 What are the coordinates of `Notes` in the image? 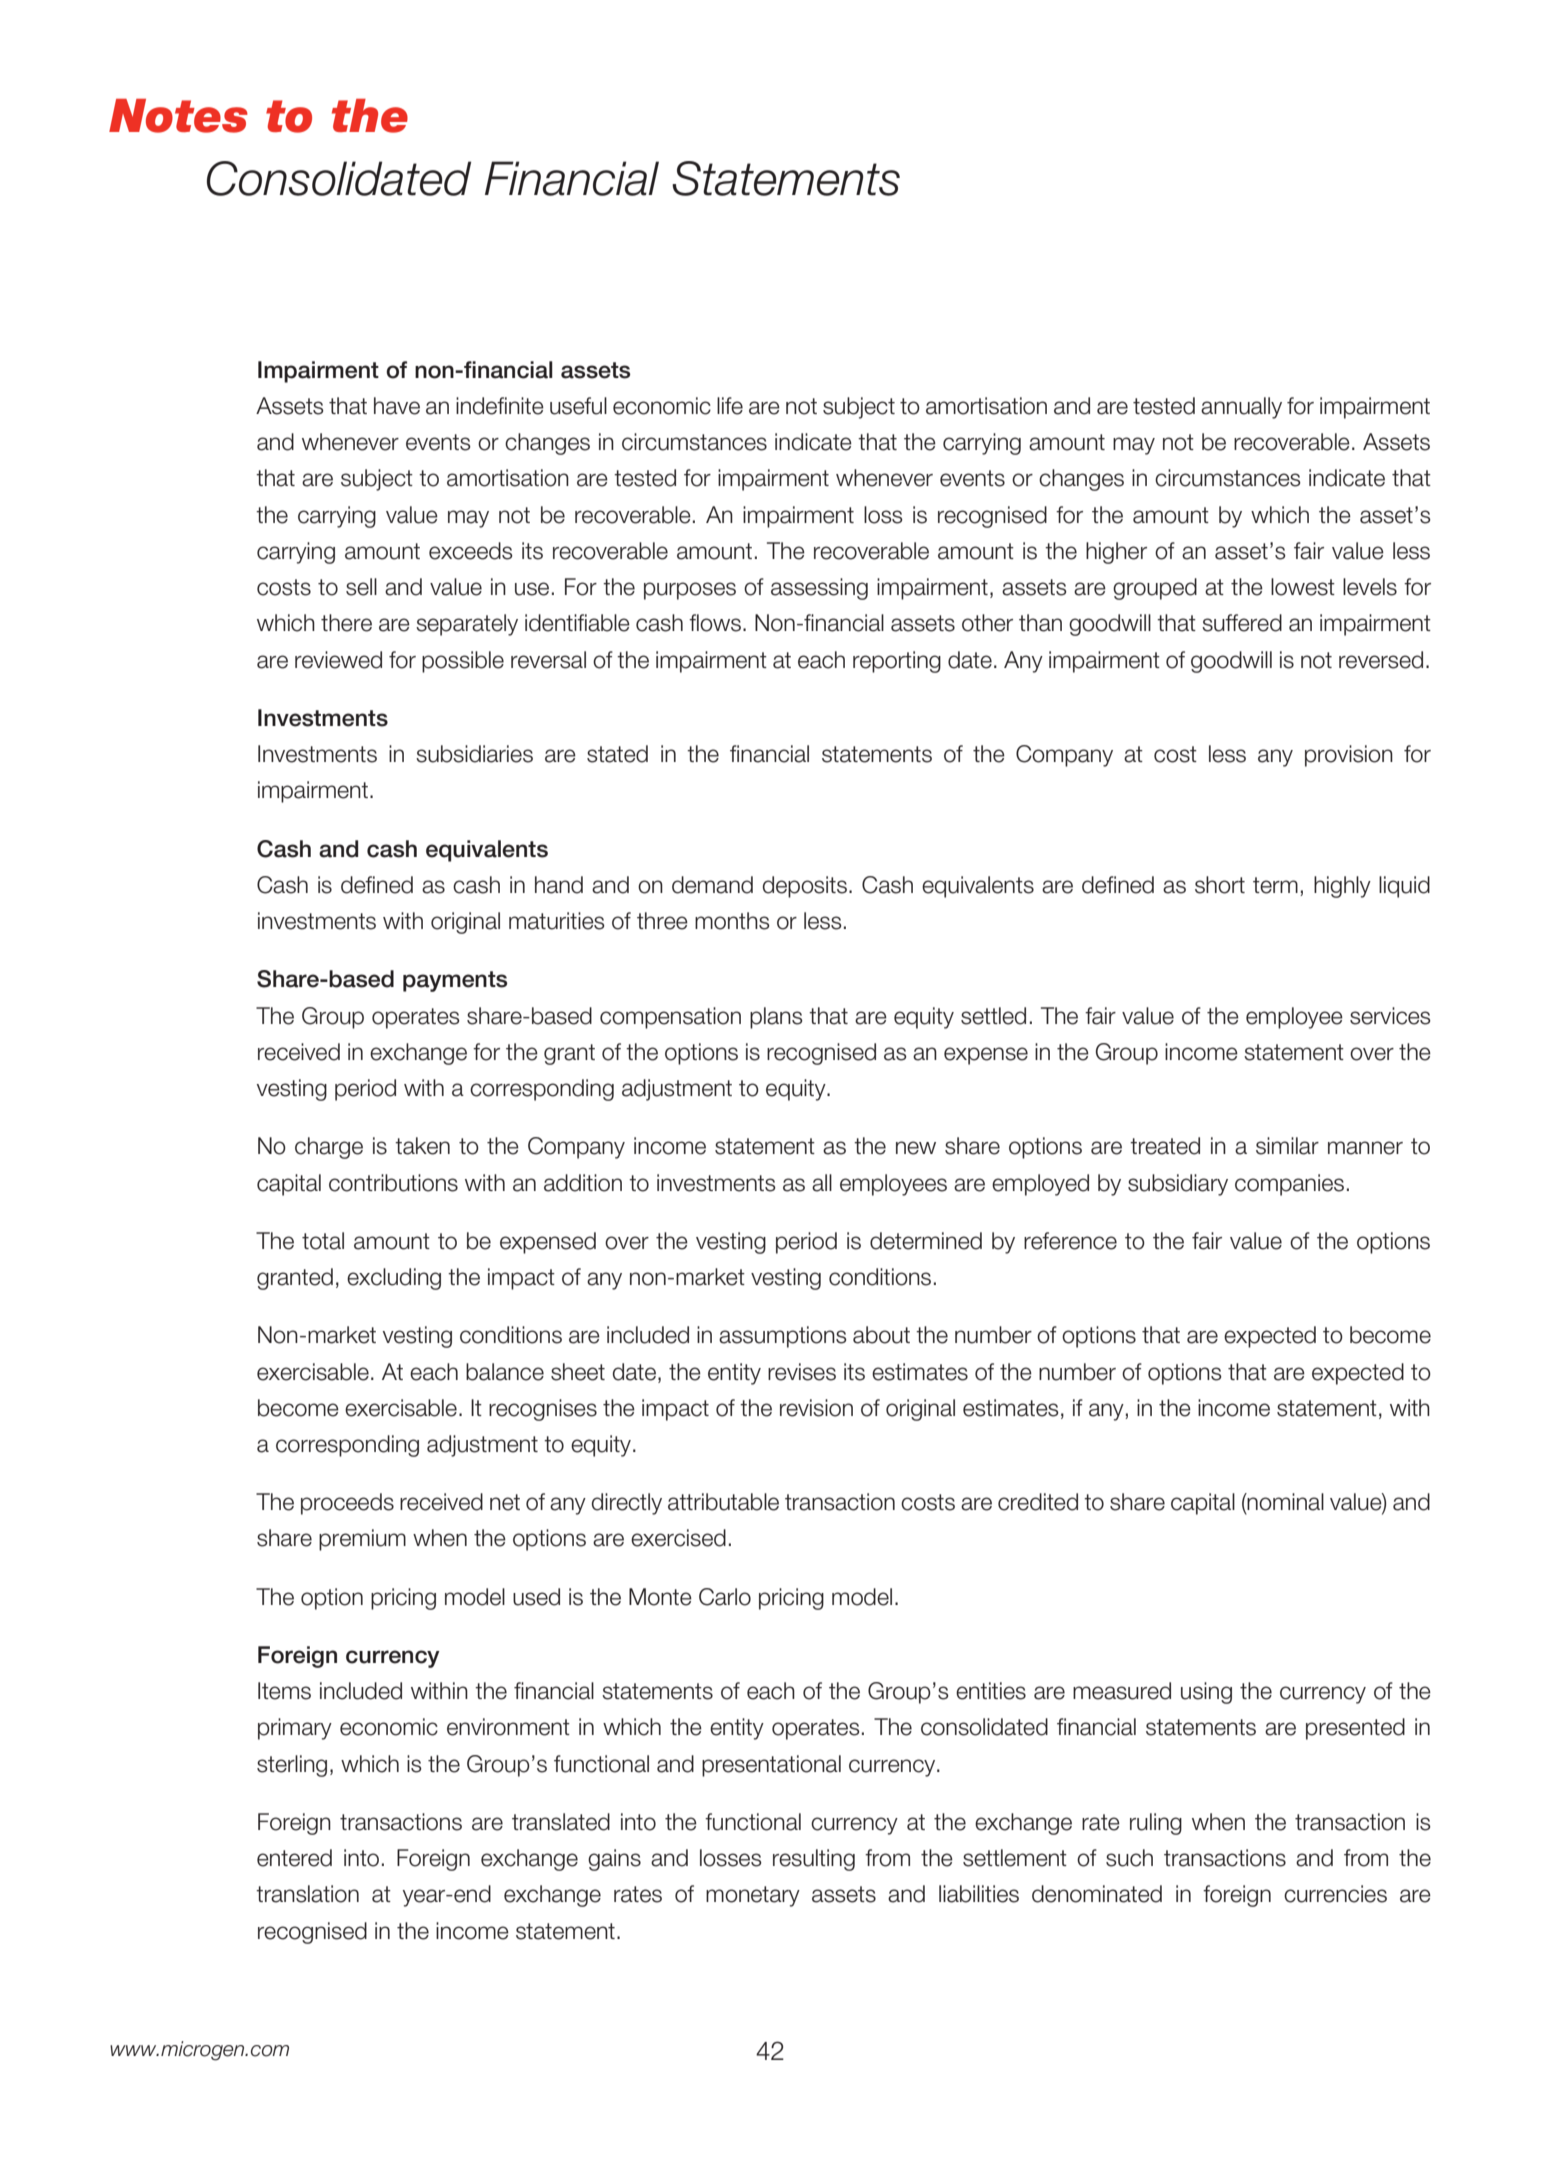 It's located at (178, 116).
